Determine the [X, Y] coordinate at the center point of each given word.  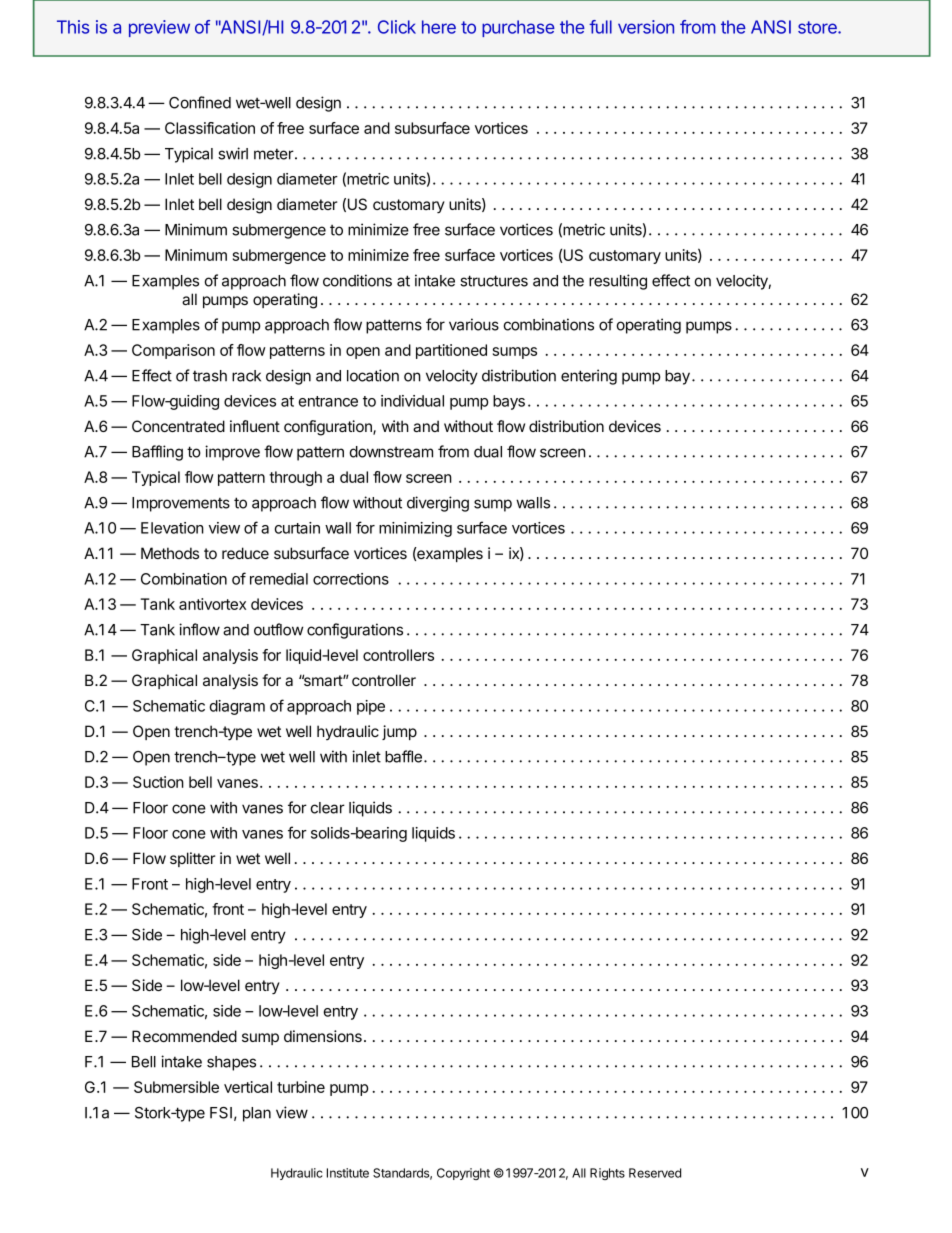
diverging [438, 504]
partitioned [451, 351]
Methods [170, 553]
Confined [200, 102]
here [439, 27]
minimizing [415, 529]
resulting [618, 282]
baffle [403, 756]
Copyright [463, 1174]
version [646, 27]
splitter [192, 859]
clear [328, 808]
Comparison [173, 351]
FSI [221, 1113]
